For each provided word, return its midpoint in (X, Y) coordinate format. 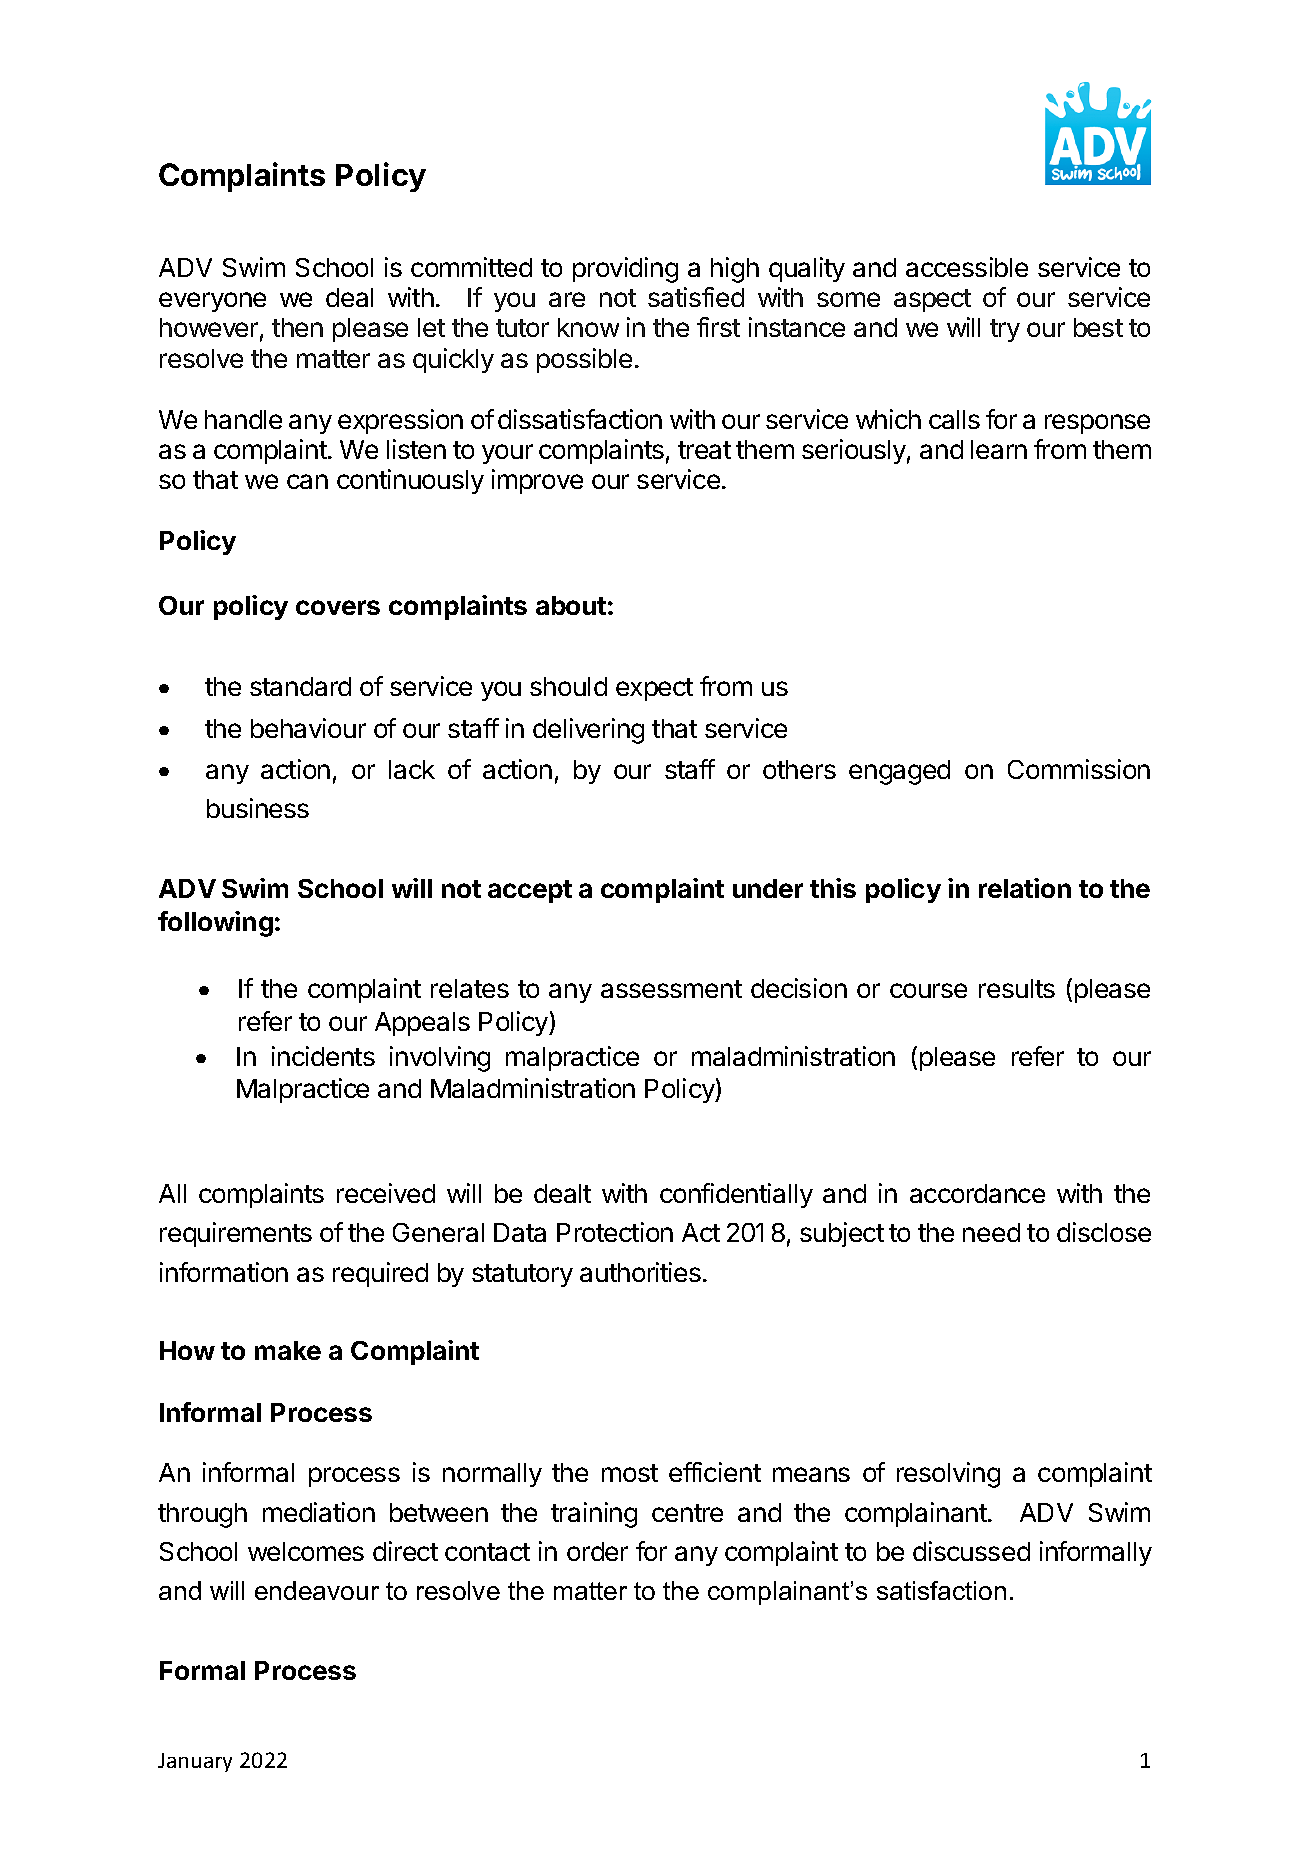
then (297, 327)
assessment (671, 989)
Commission (1079, 769)
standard (300, 686)
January (195, 1762)
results (1017, 988)
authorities (640, 1272)
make (288, 1350)
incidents (323, 1056)
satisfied (696, 297)
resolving (948, 1475)
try (1005, 330)
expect (654, 689)
